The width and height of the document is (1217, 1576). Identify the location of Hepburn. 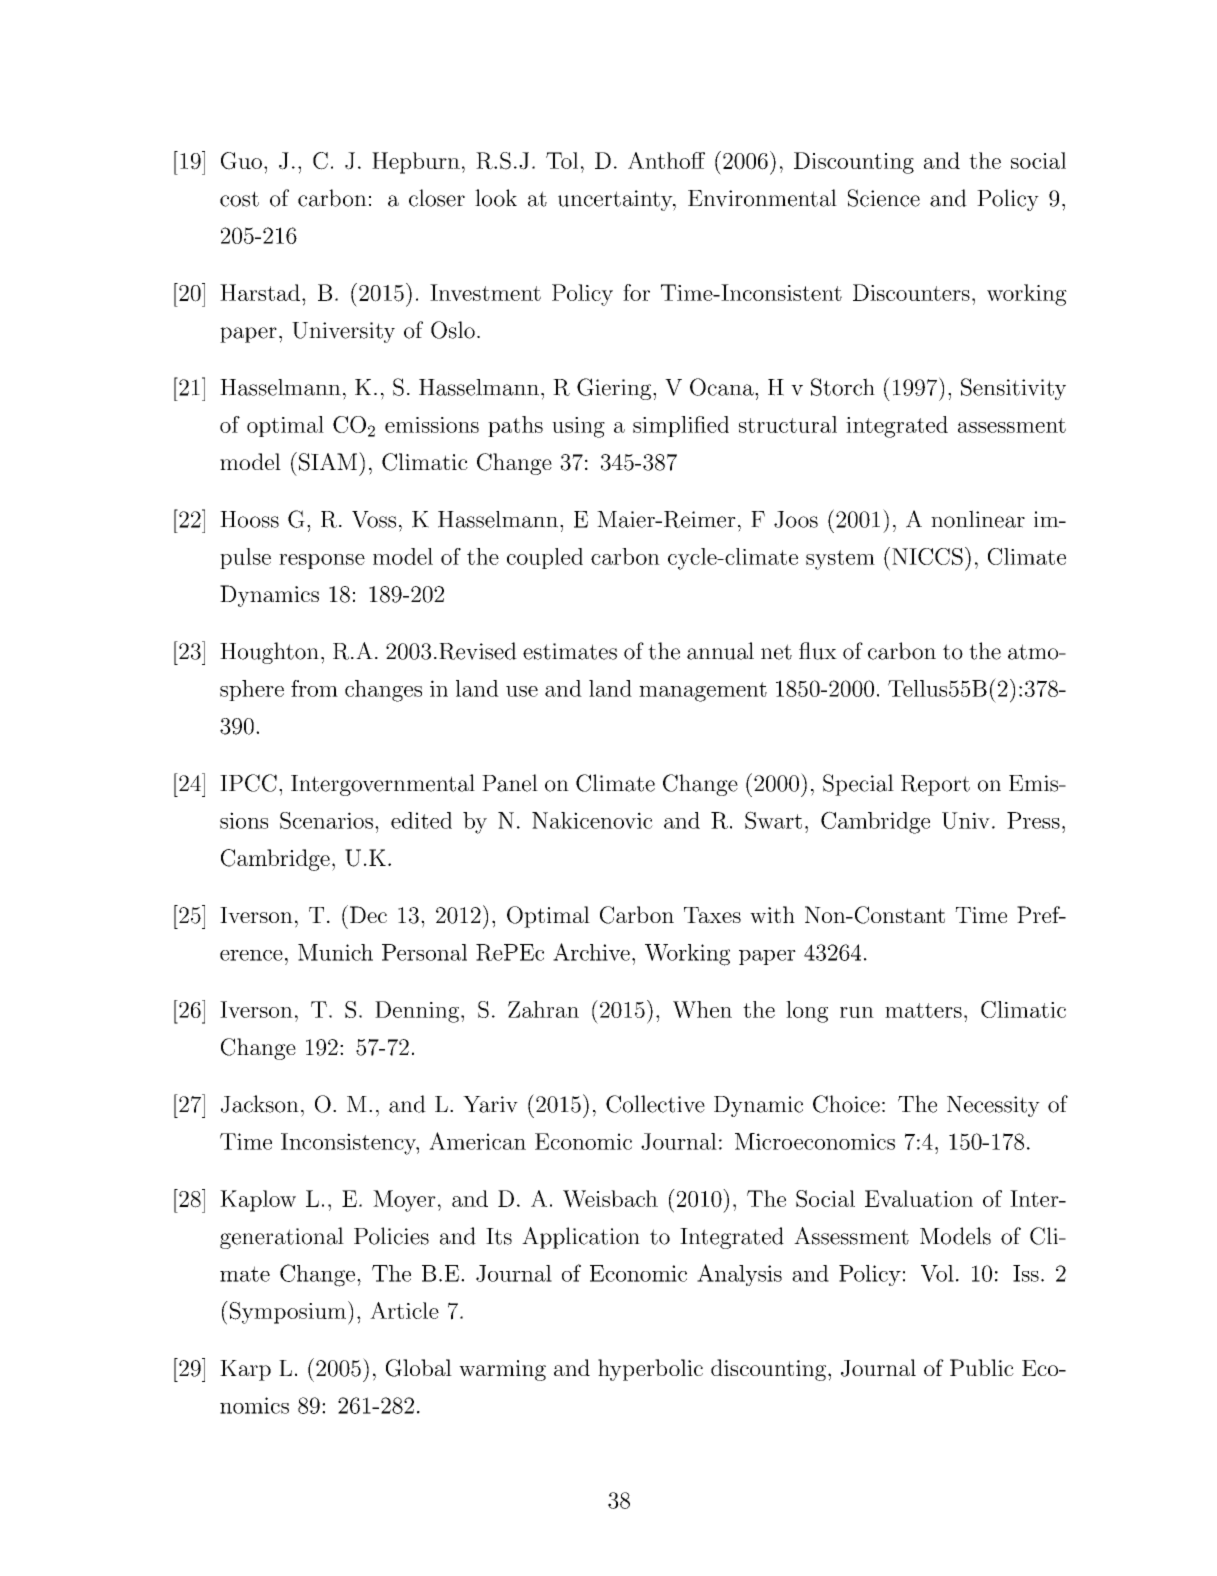
(416, 163).
